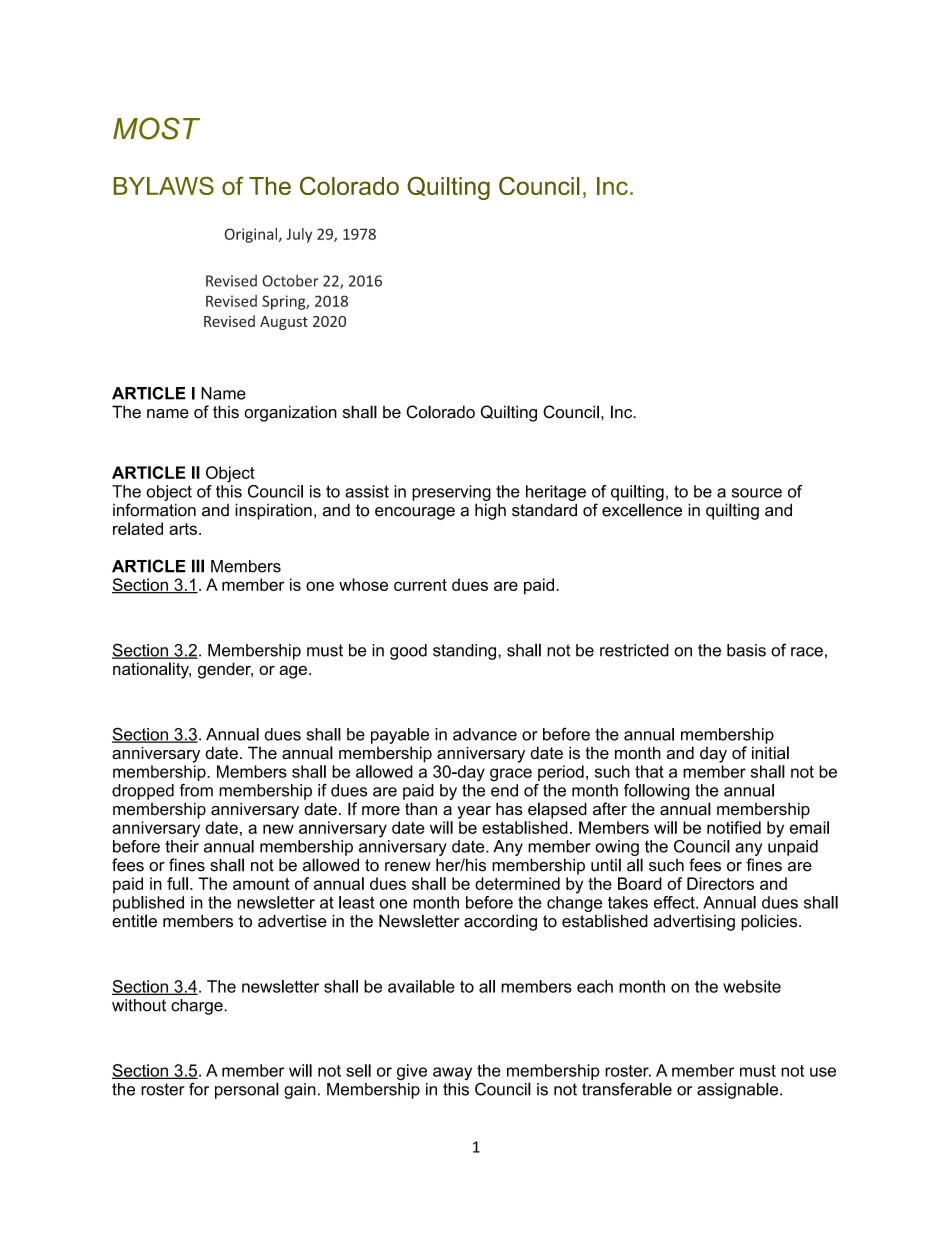  What do you see at coordinates (164, 186) in the image?
I see `BYLAWS` at bounding box center [164, 186].
